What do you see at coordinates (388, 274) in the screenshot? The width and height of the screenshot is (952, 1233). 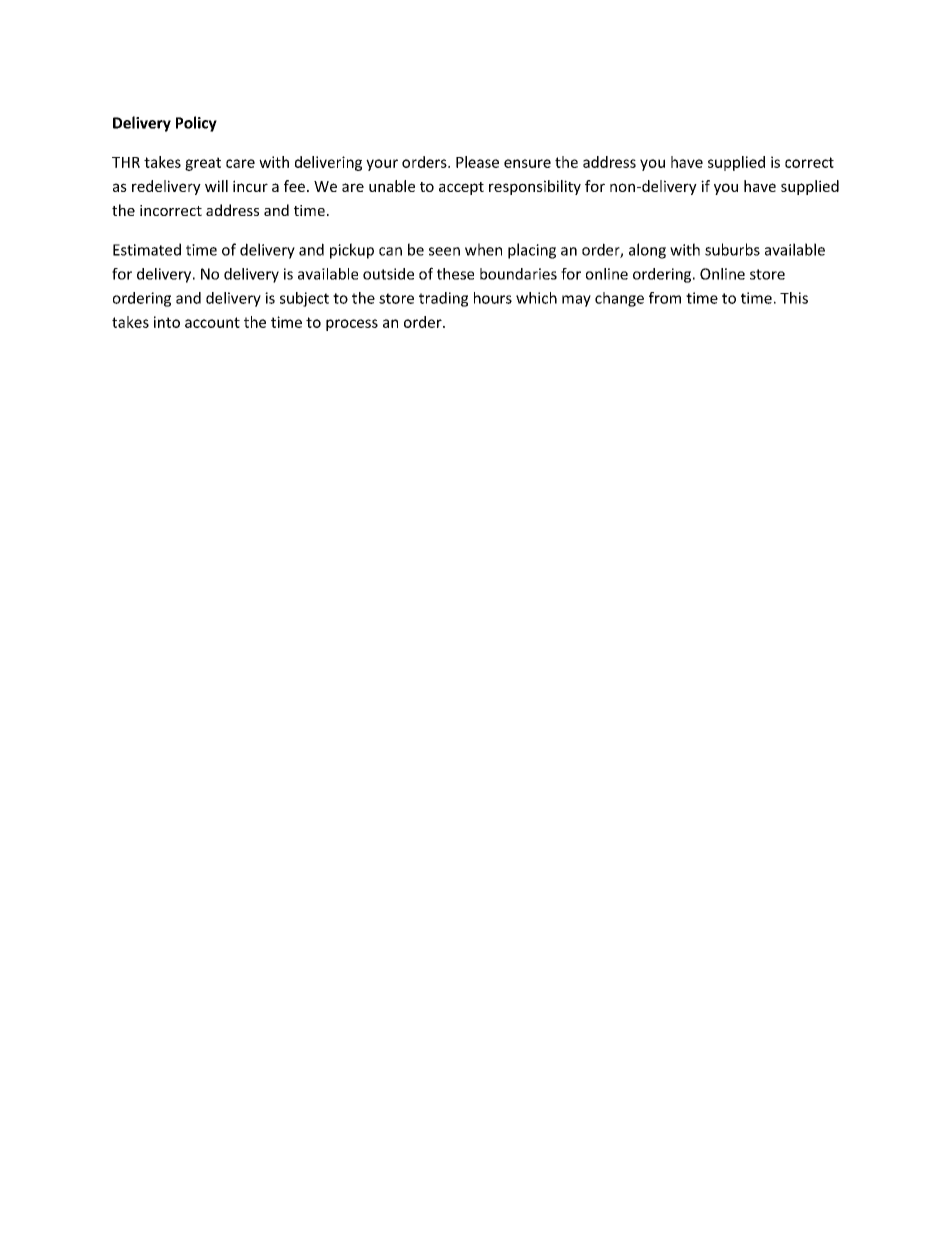 I see `outside` at bounding box center [388, 274].
